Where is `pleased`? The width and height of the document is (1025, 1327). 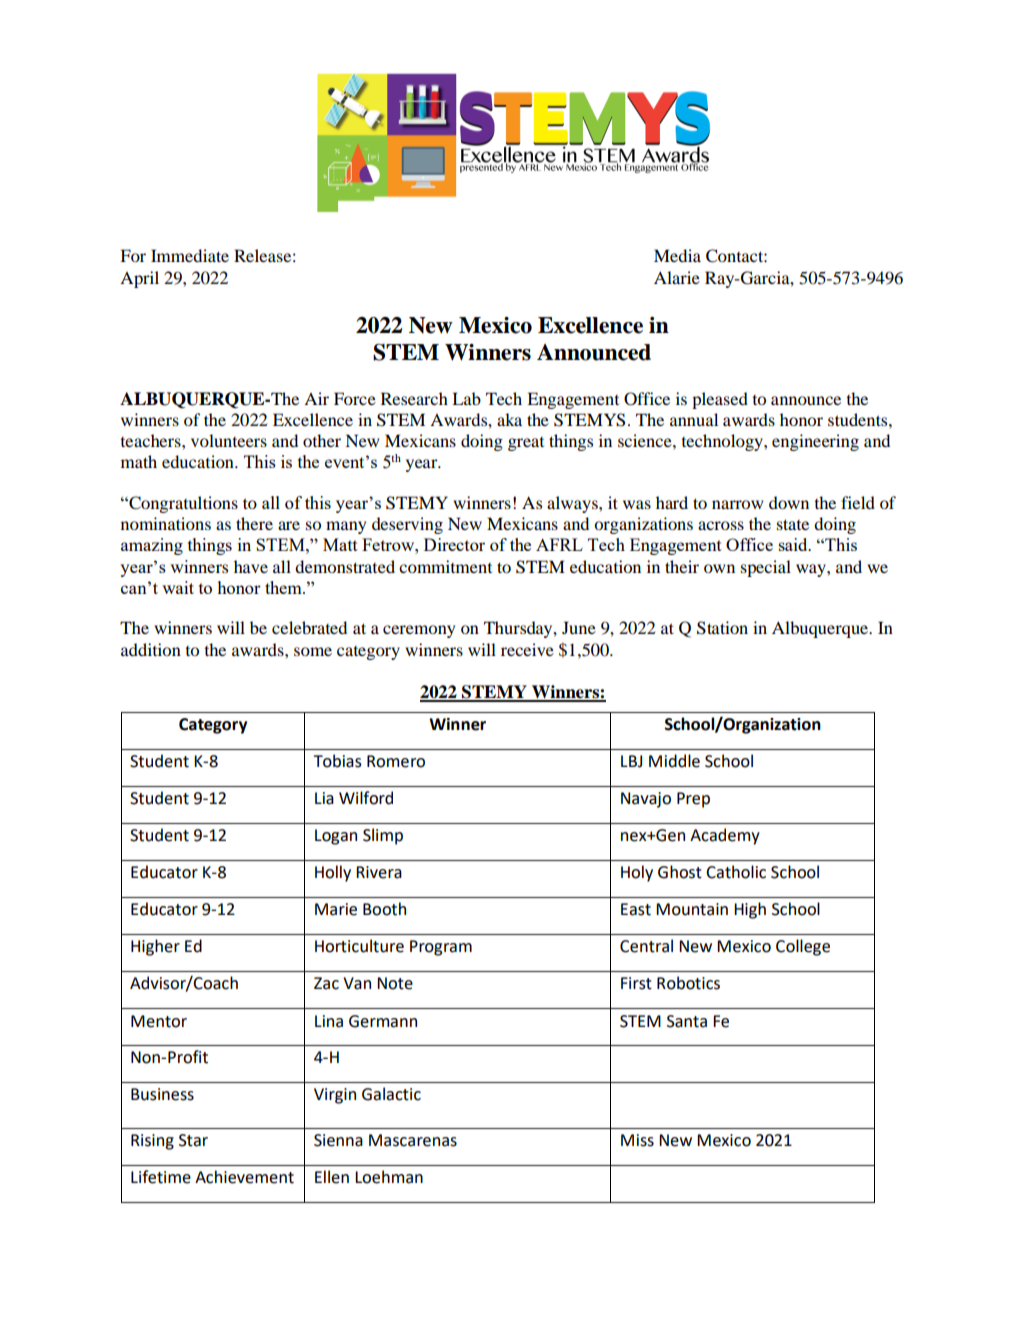 pleased is located at coordinates (720, 400).
